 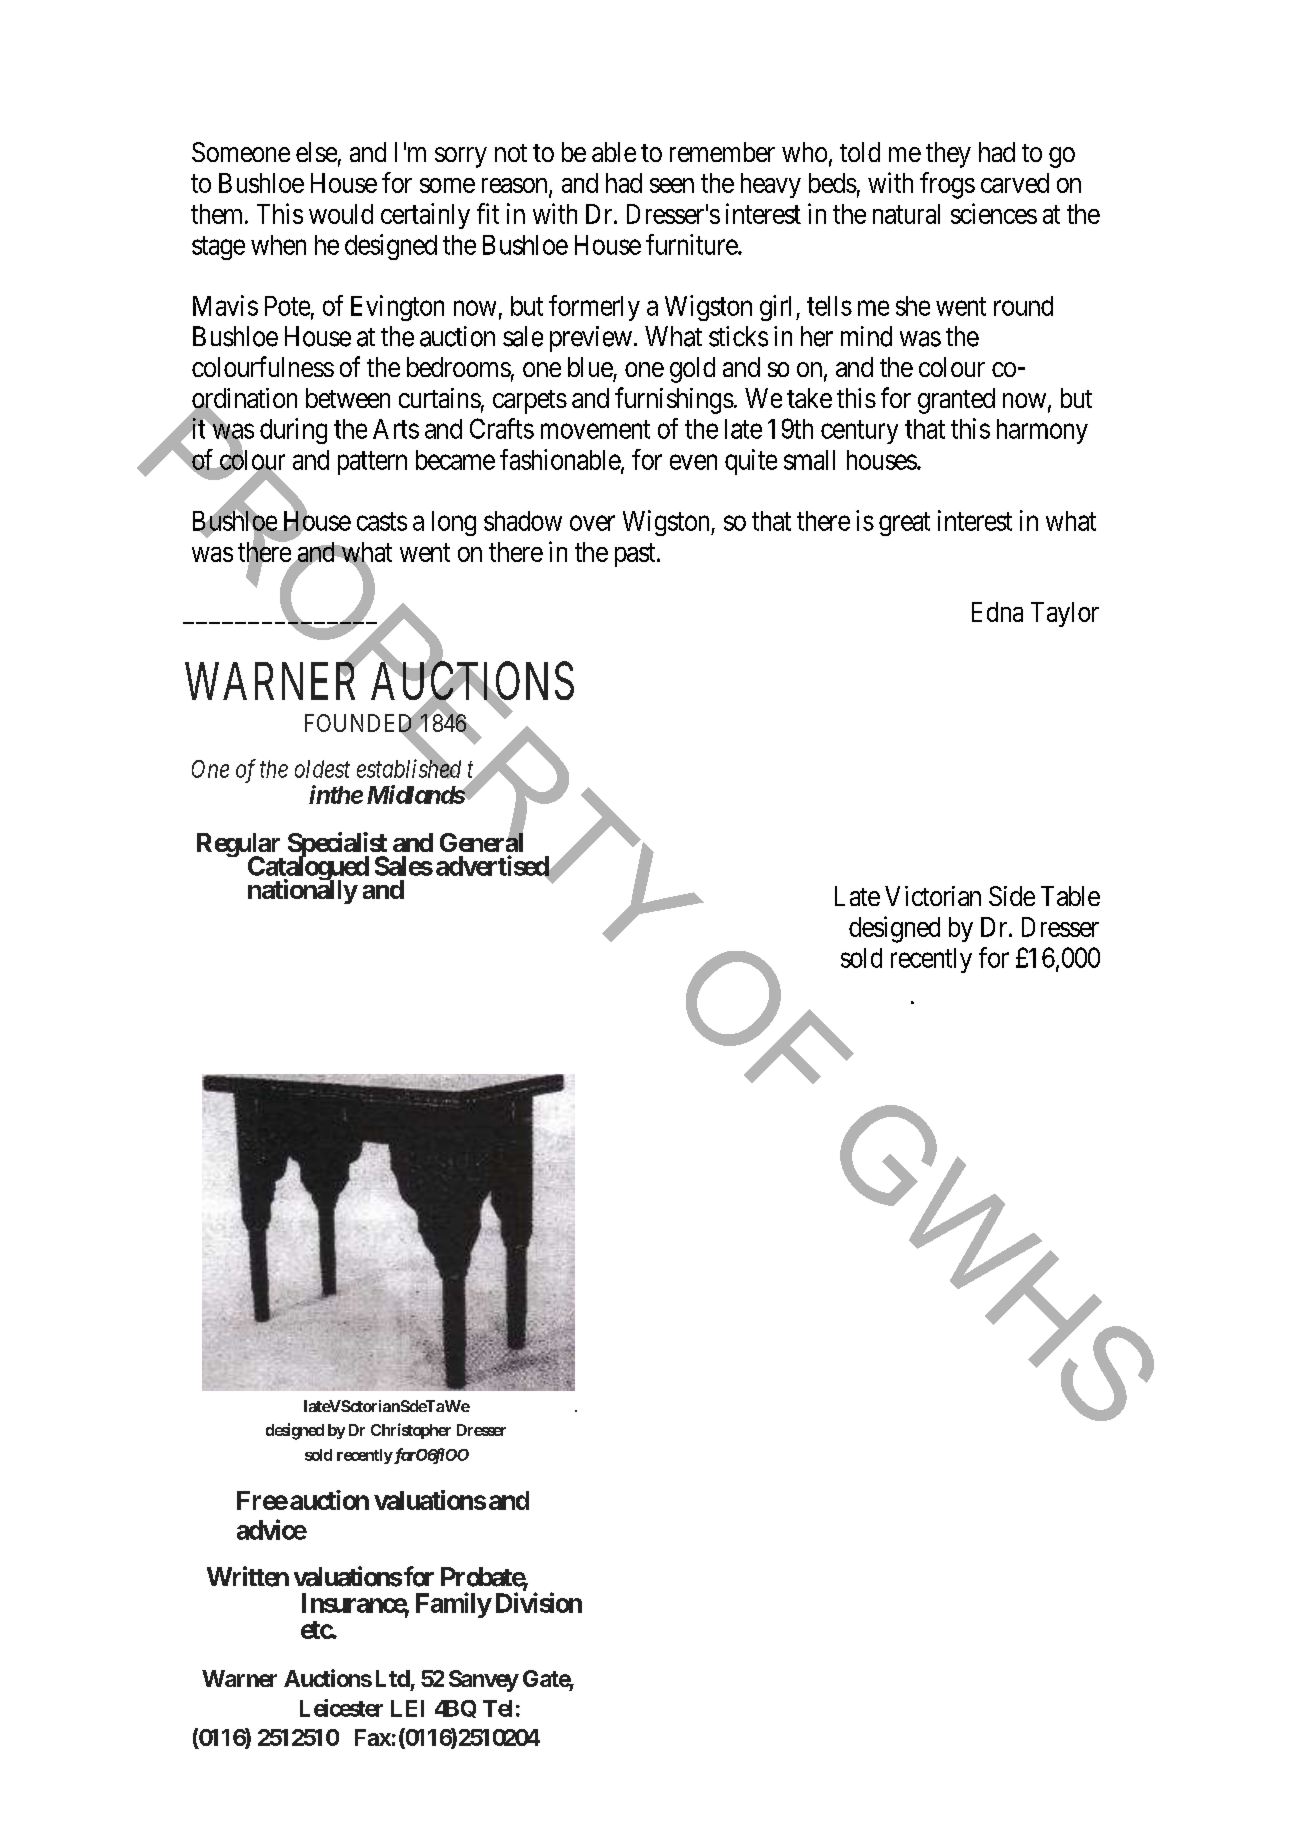 I want to click on would, so click(x=341, y=214).
